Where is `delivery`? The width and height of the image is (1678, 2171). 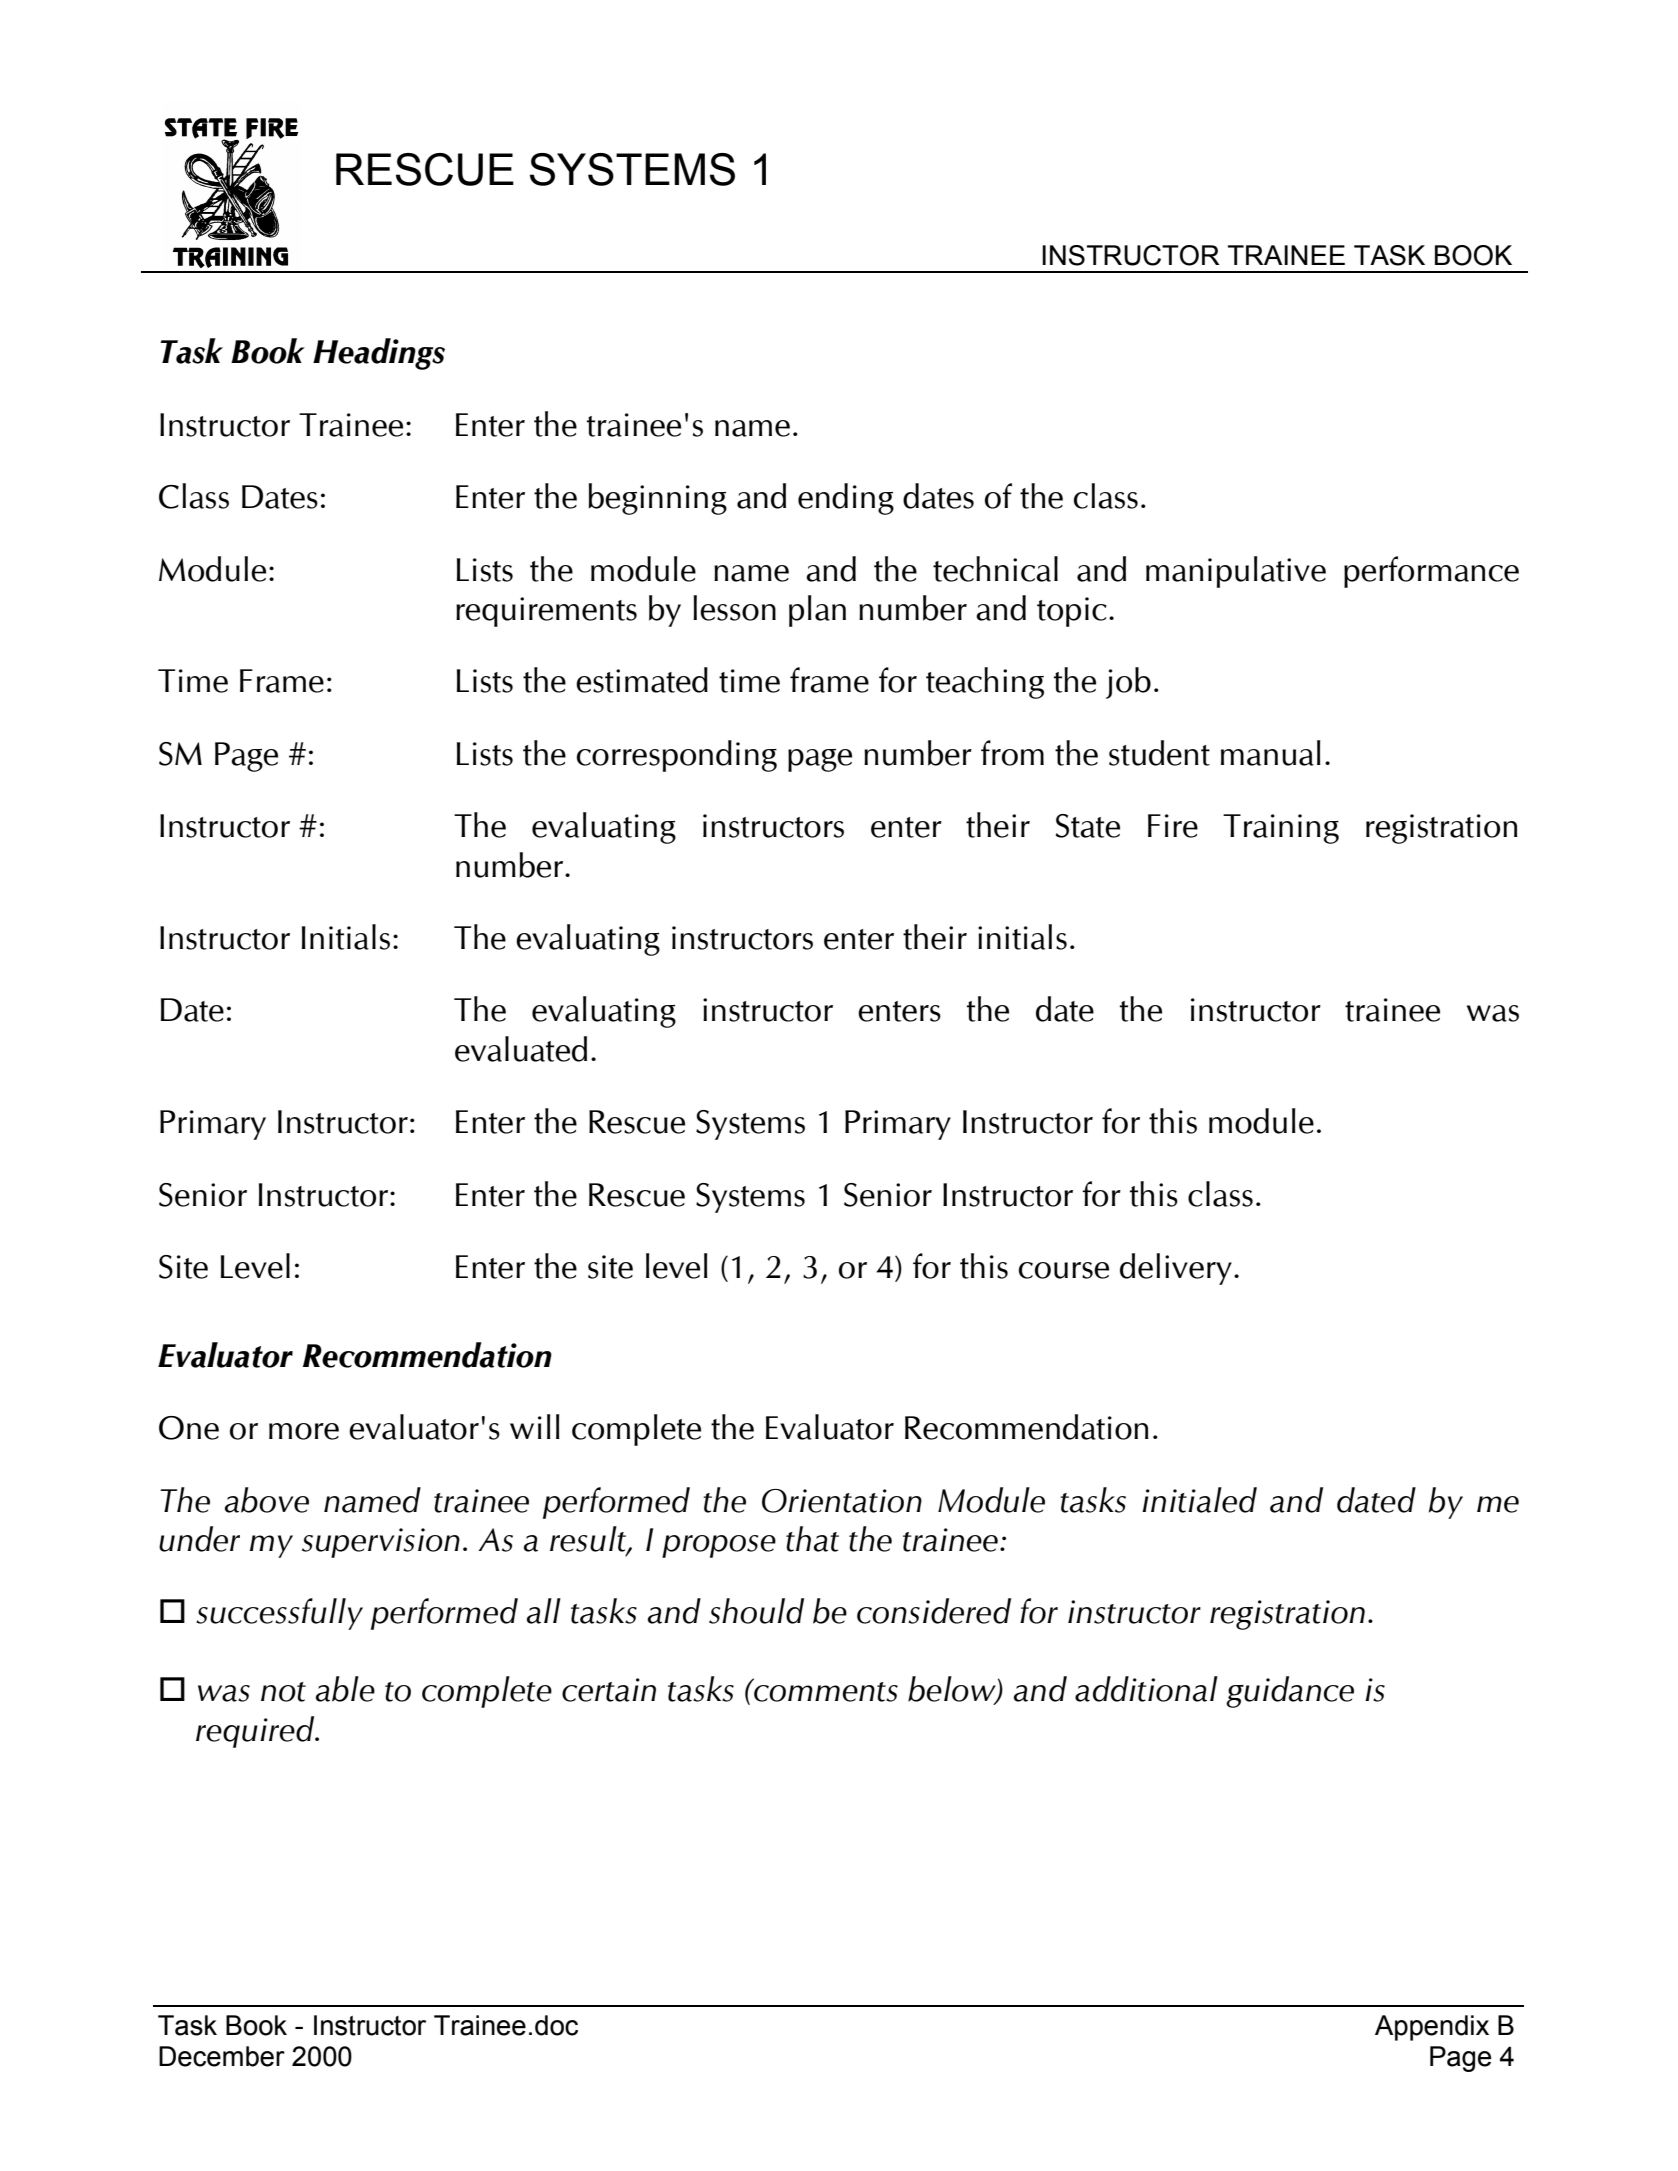
delivery is located at coordinates (1176, 1269).
